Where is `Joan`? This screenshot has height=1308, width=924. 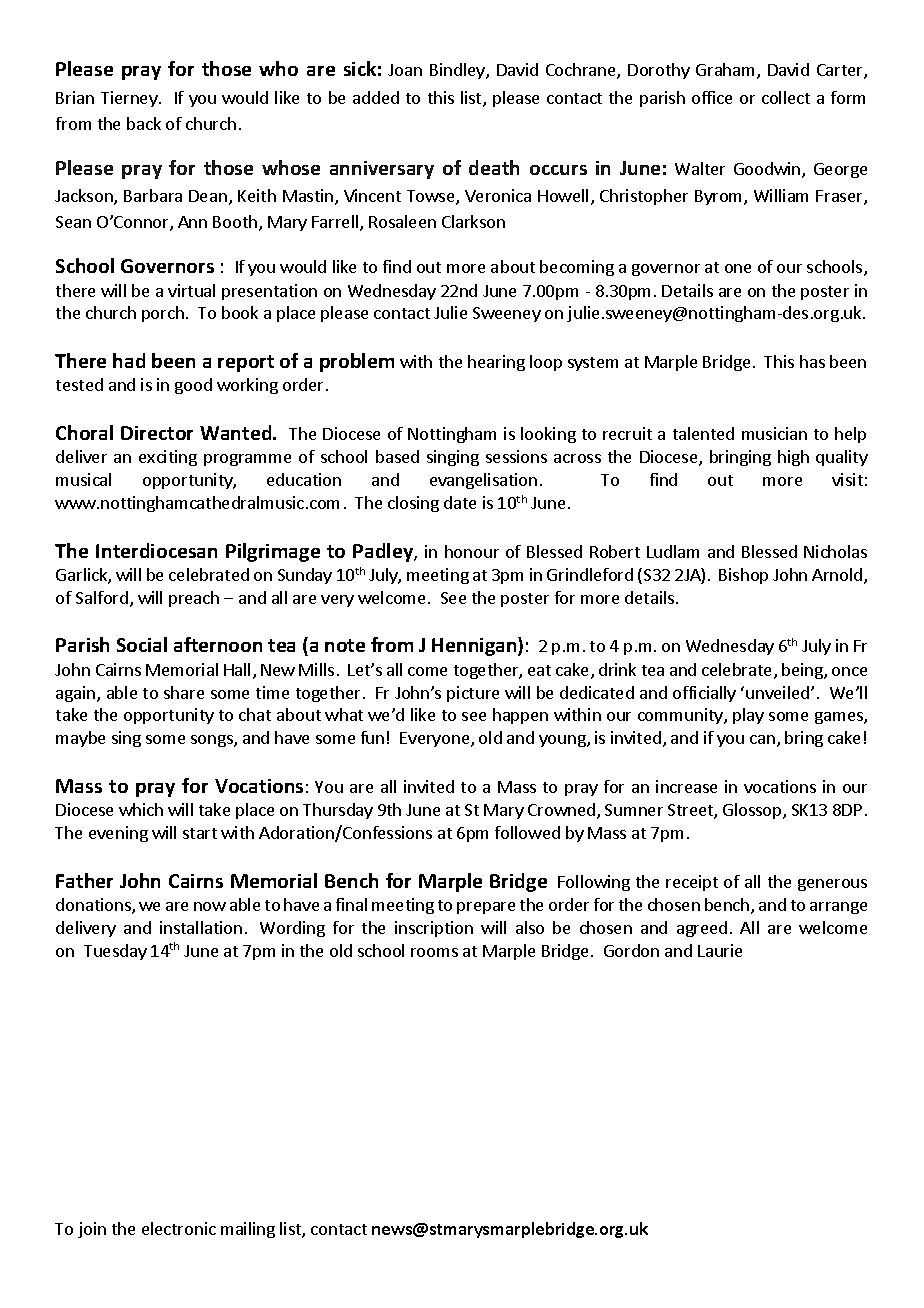
Joan is located at coordinates (405, 70).
